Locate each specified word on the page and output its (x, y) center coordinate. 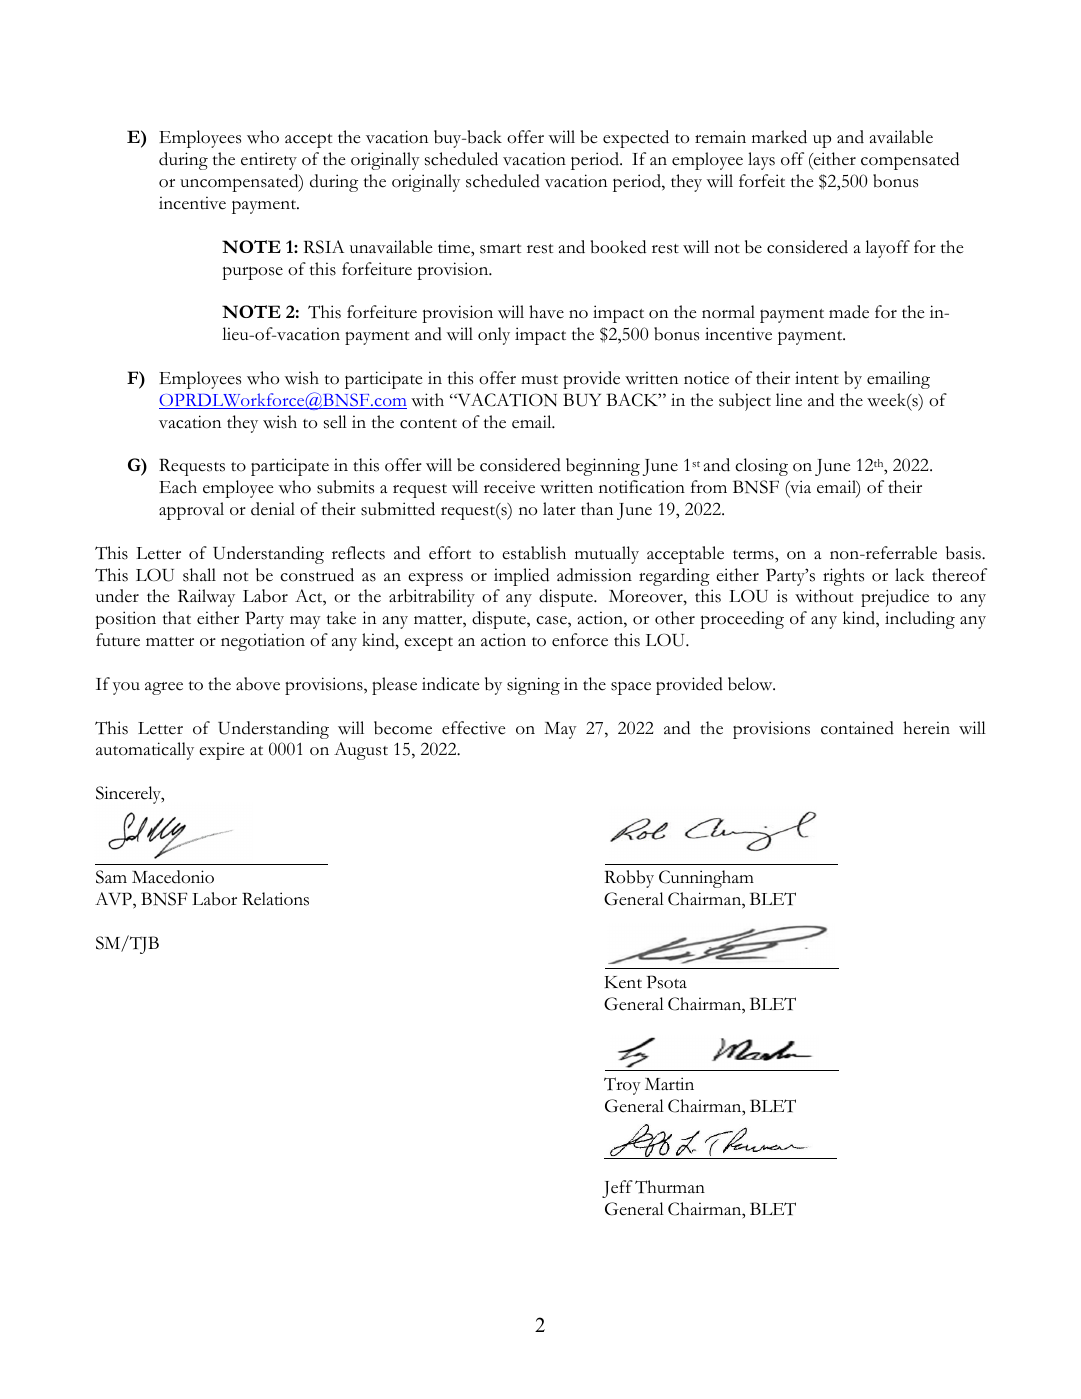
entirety (269, 161)
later (559, 509)
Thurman (670, 1187)
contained (857, 728)
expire (221, 751)
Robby (629, 879)
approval (191, 511)
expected (636, 139)
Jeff (617, 1189)
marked (779, 137)
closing (761, 467)
